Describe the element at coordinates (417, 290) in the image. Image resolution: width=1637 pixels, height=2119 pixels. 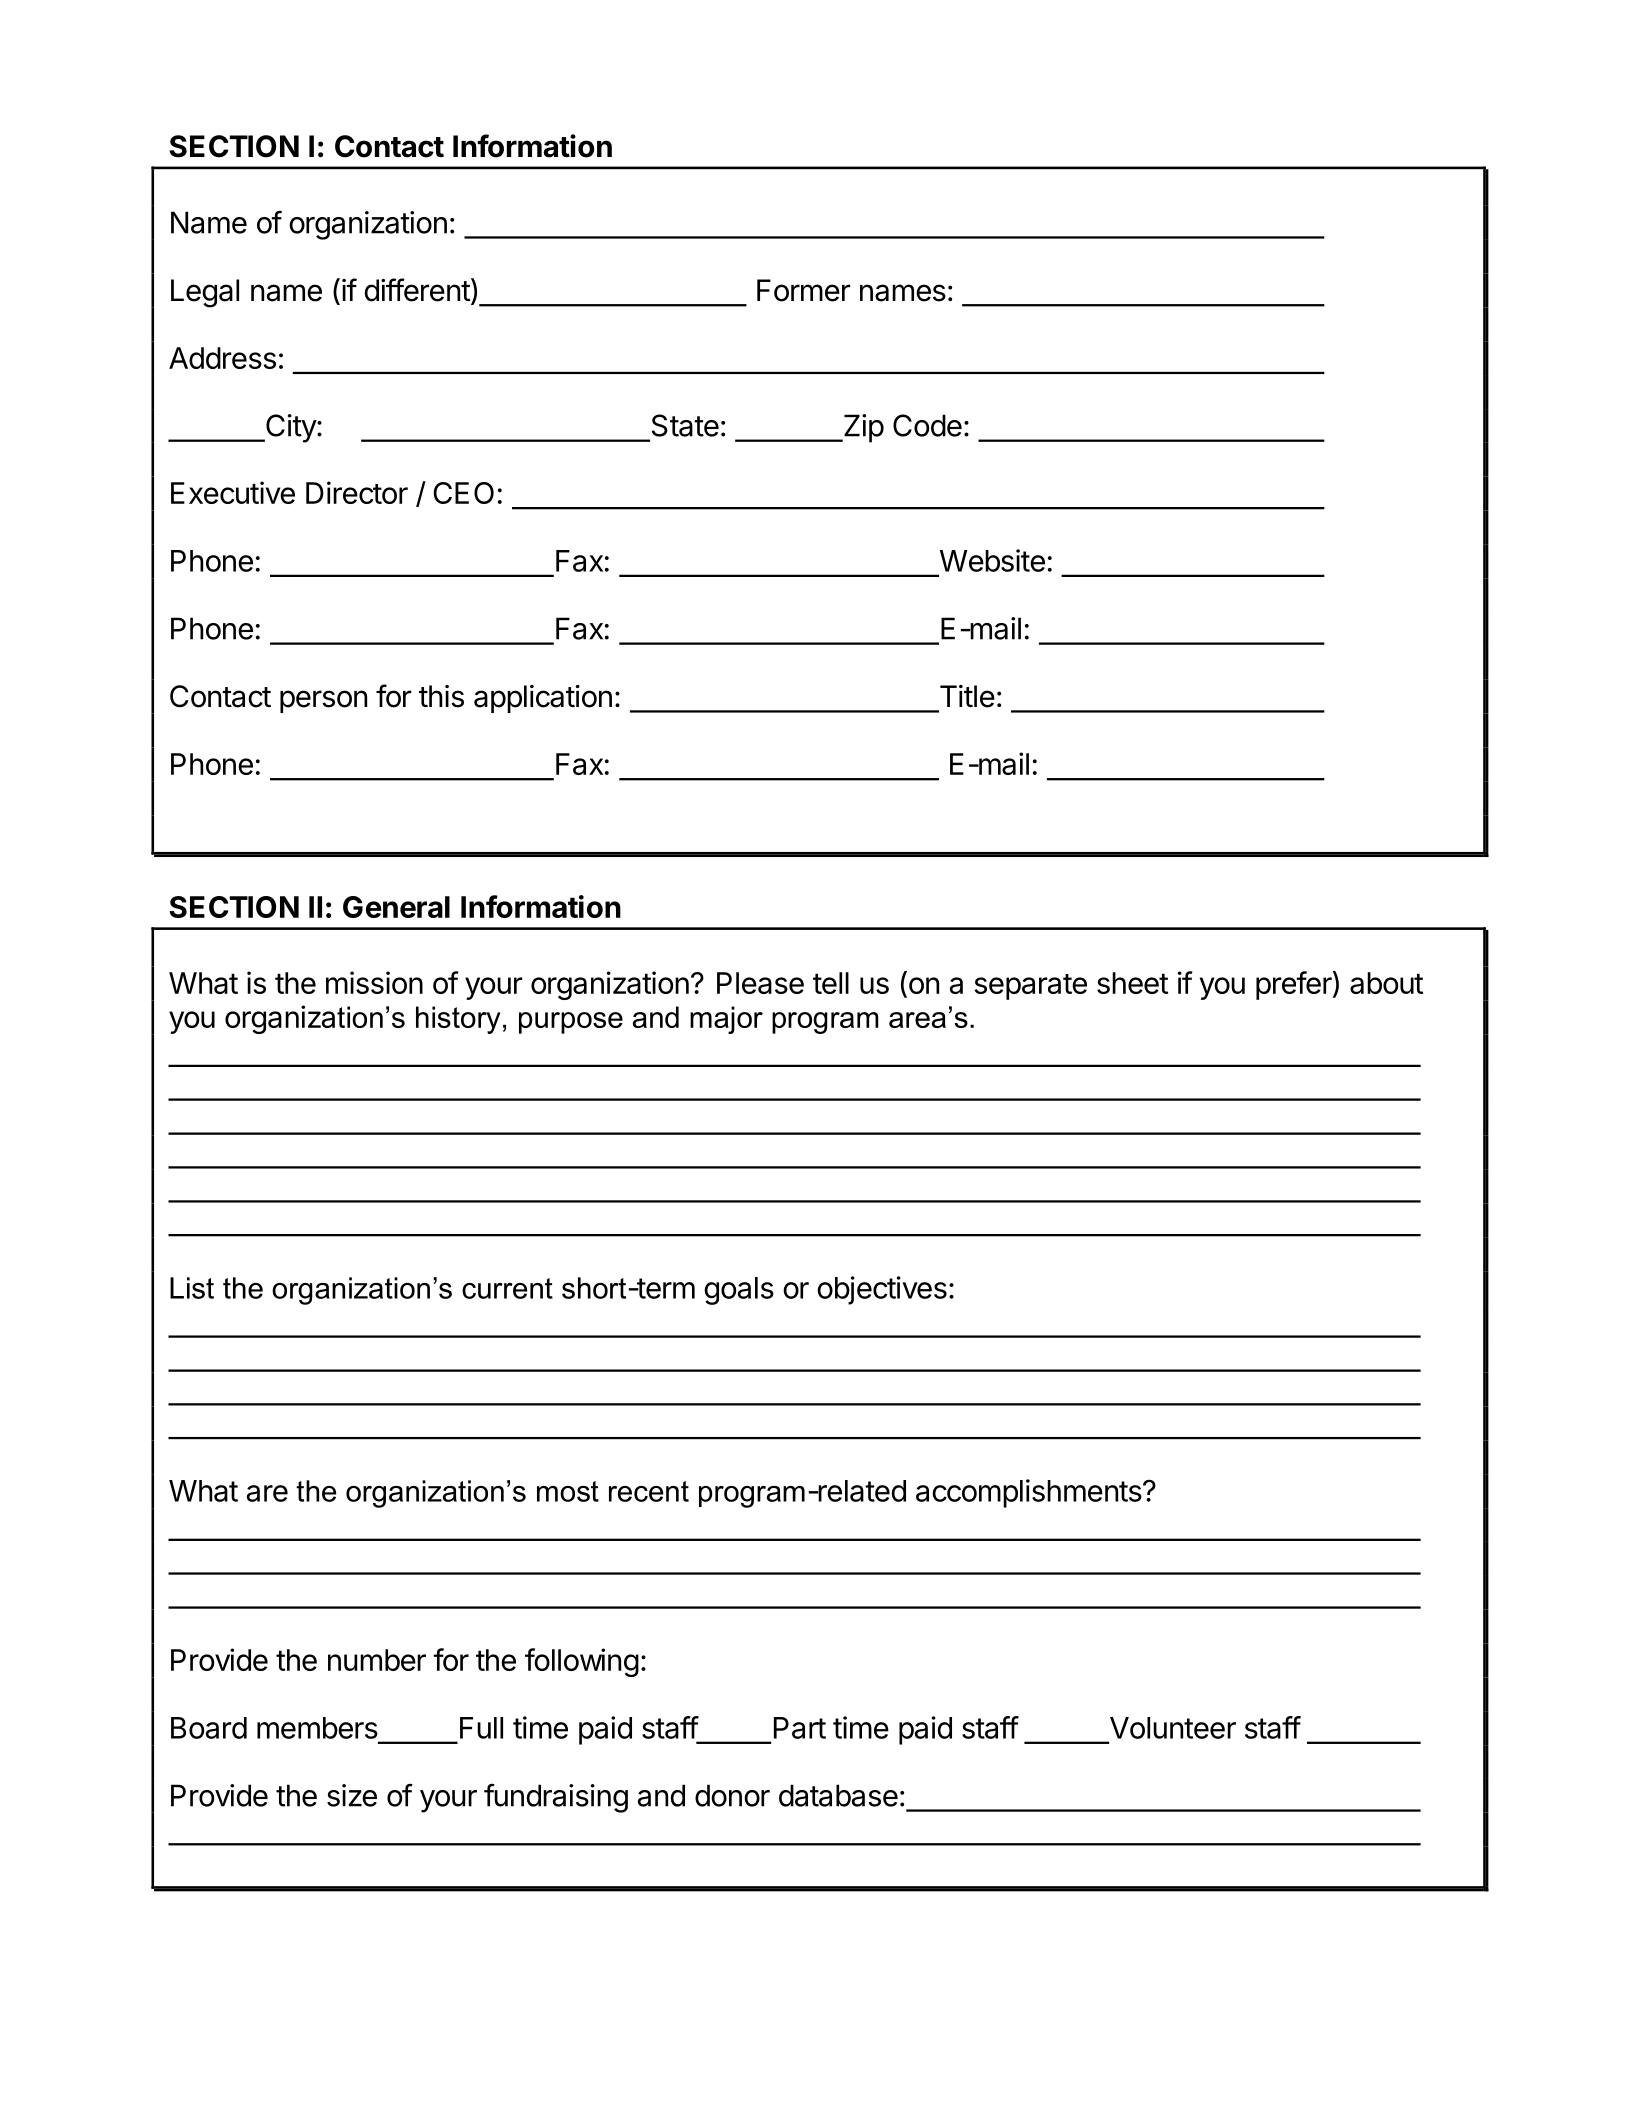
I see `different` at that location.
